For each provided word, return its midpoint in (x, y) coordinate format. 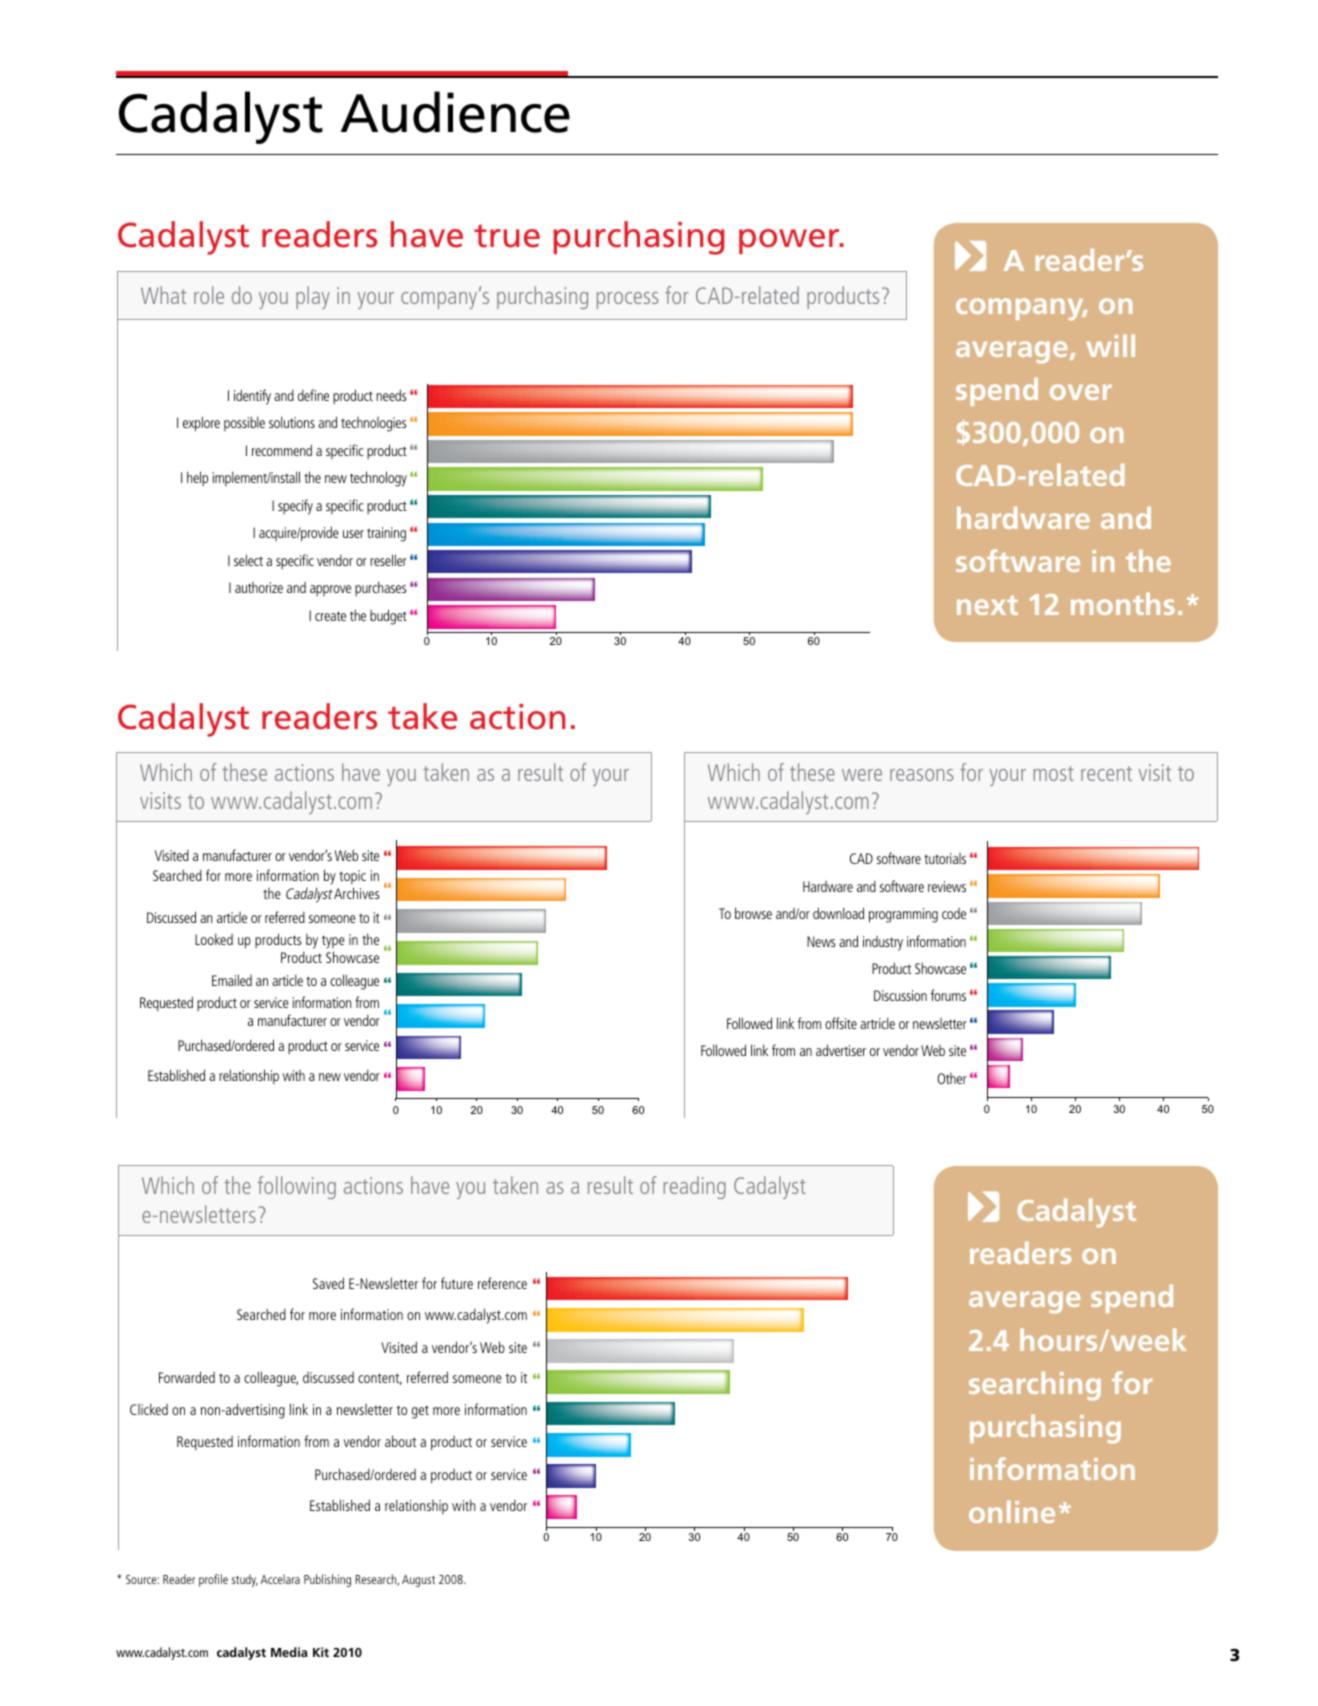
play (313, 297)
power (790, 241)
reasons (922, 775)
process (628, 300)
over (1081, 392)
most (1053, 773)
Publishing (327, 1580)
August (418, 1581)
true (507, 236)
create (330, 616)
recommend (282, 450)
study (244, 1580)
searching (1035, 1386)
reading (694, 1187)
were (862, 775)
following (297, 1187)
